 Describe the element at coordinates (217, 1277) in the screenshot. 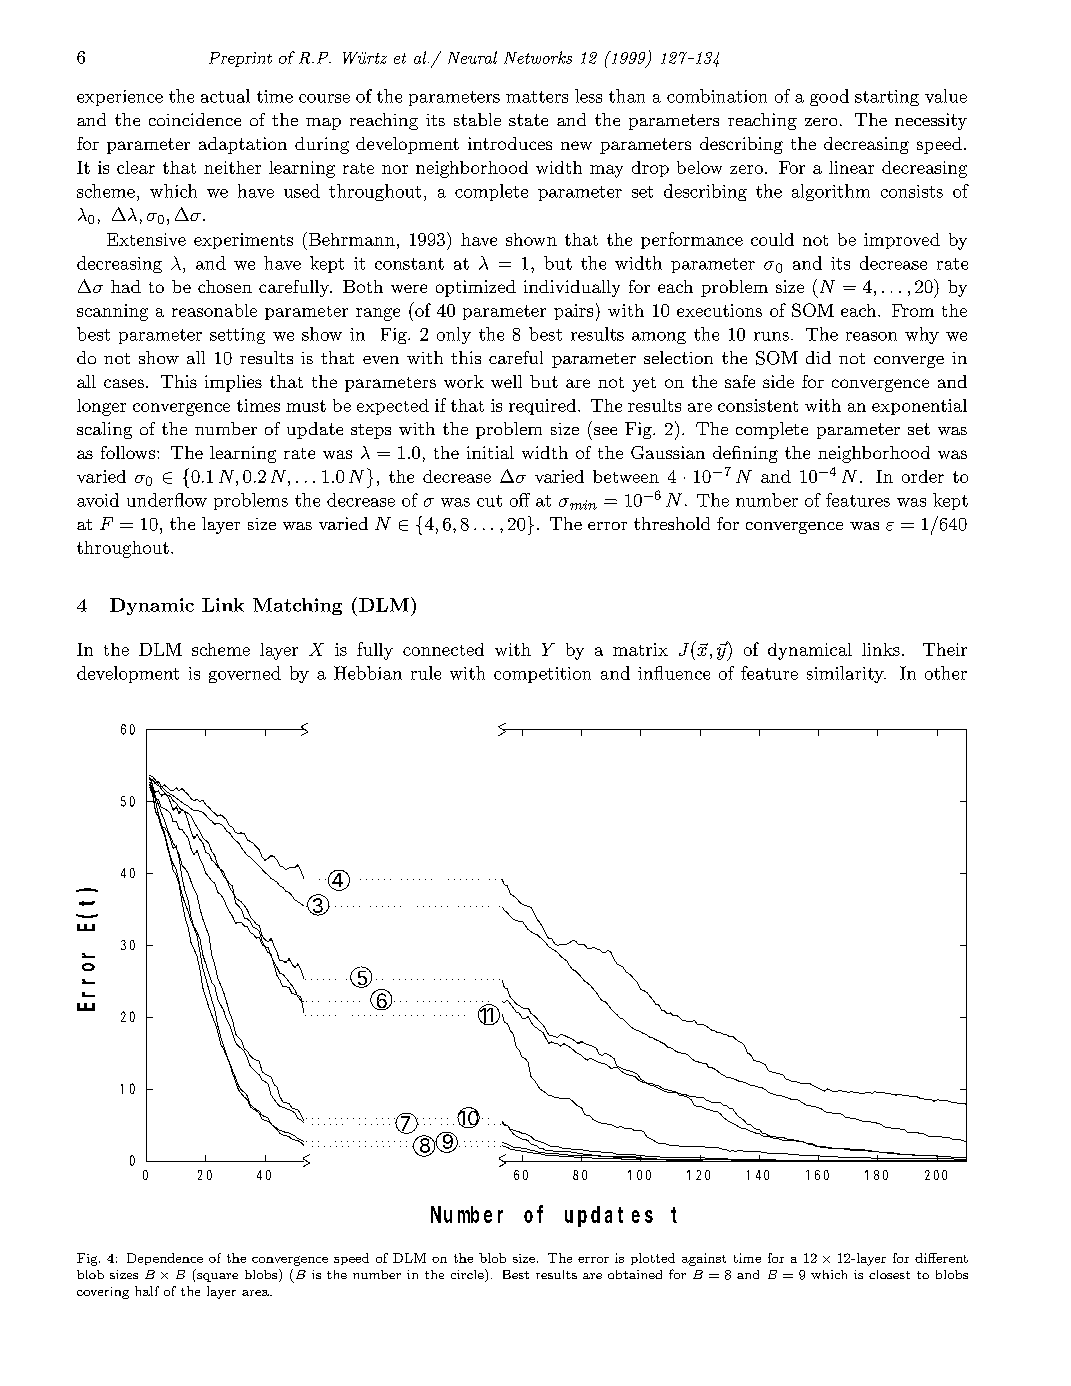

I see `square` at that location.
